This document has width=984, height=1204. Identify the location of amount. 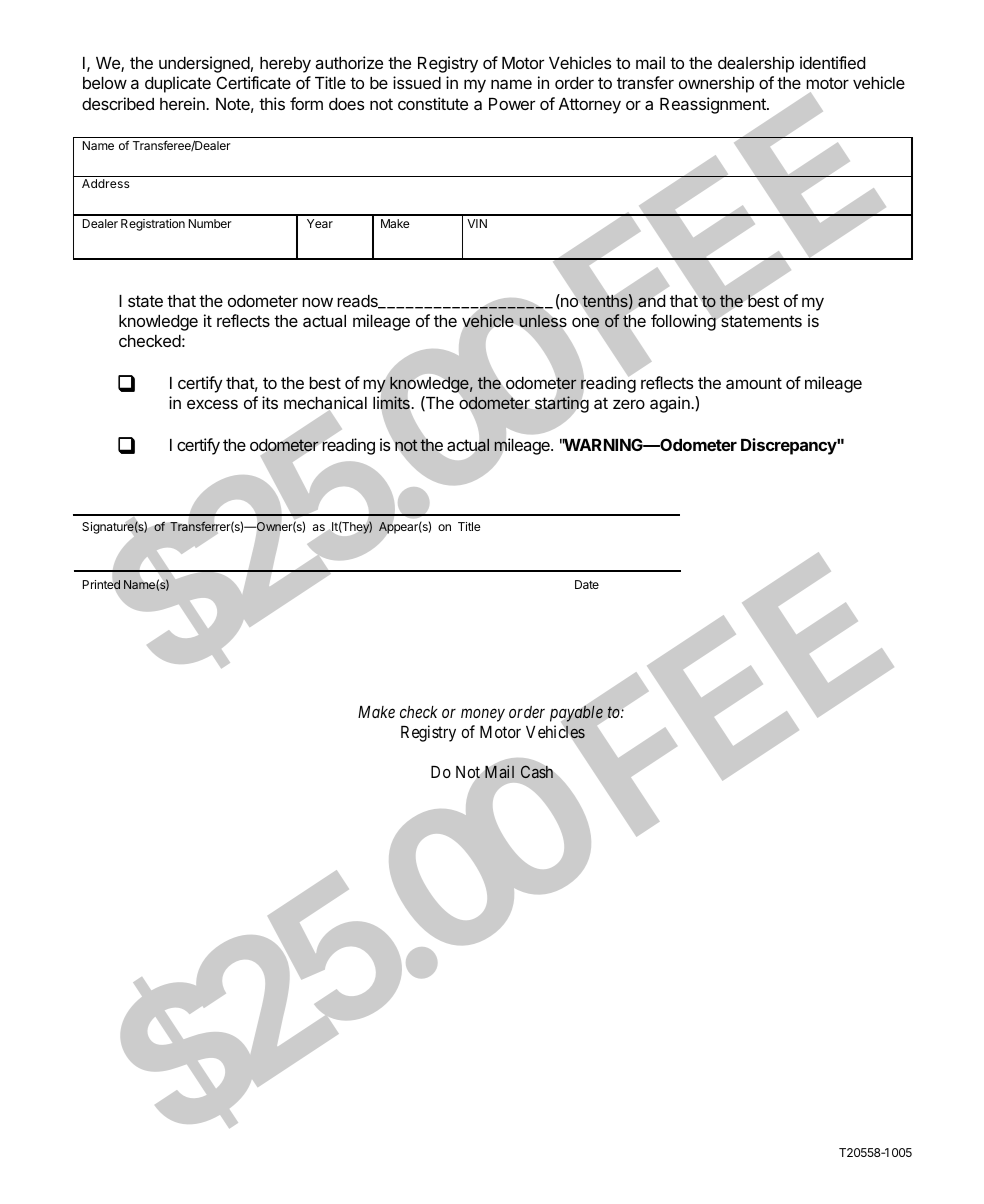
(754, 383).
